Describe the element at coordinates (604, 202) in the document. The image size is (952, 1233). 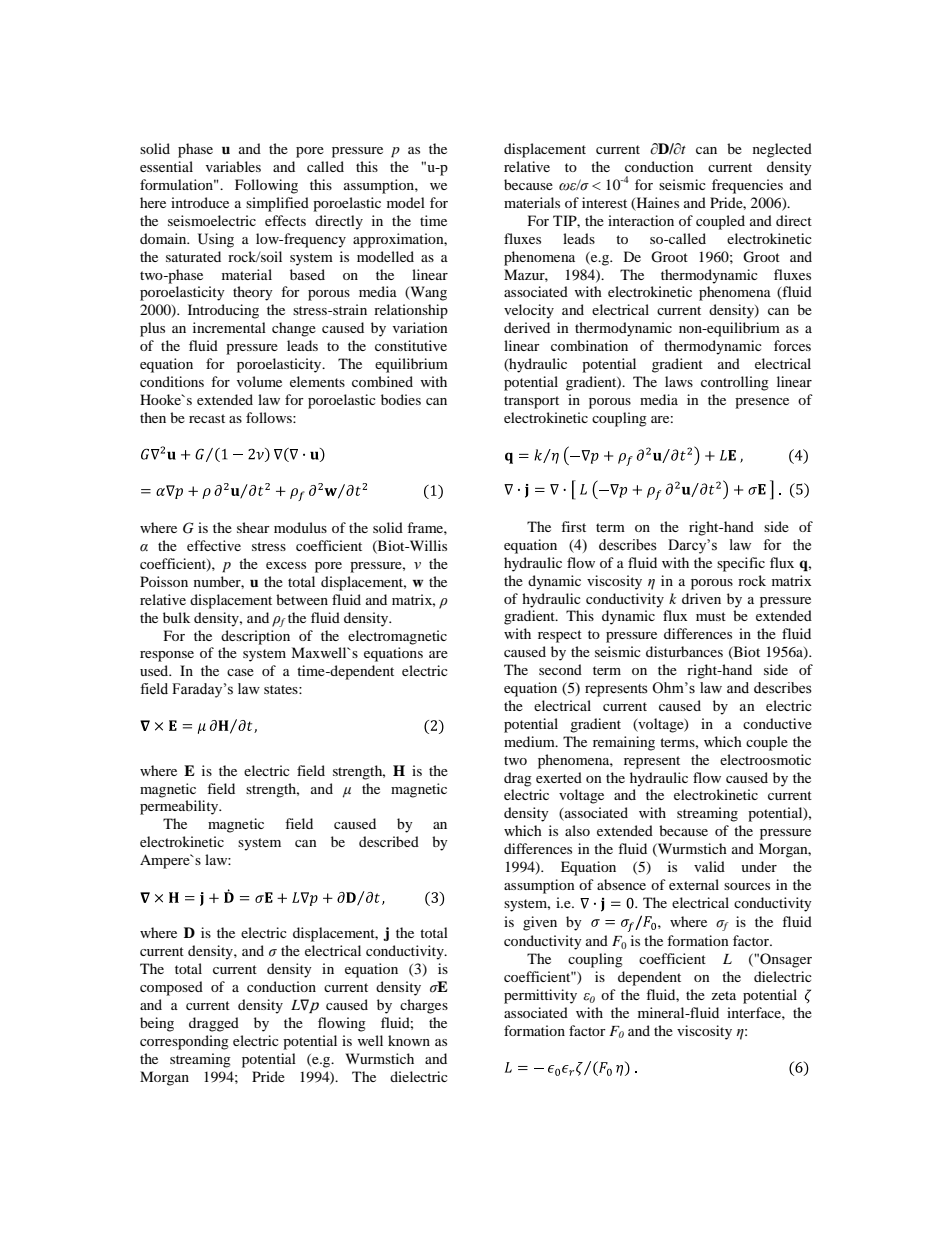
I see `interest` at that location.
